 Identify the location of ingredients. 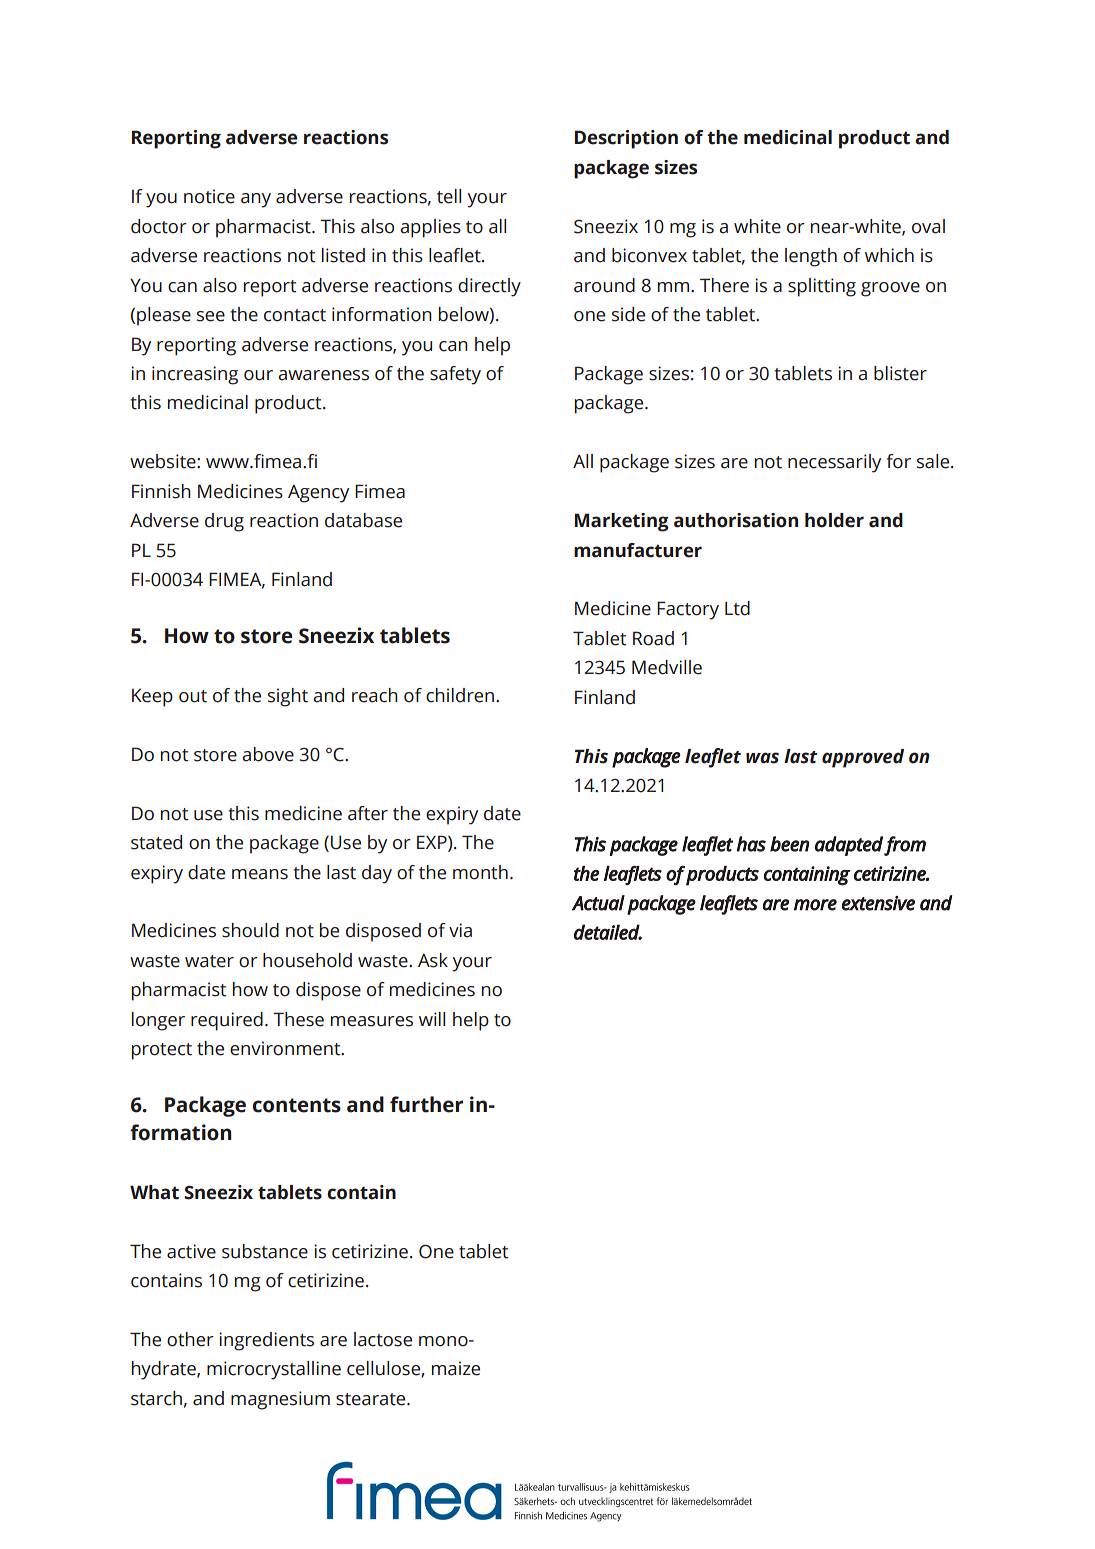
(266, 1341).
